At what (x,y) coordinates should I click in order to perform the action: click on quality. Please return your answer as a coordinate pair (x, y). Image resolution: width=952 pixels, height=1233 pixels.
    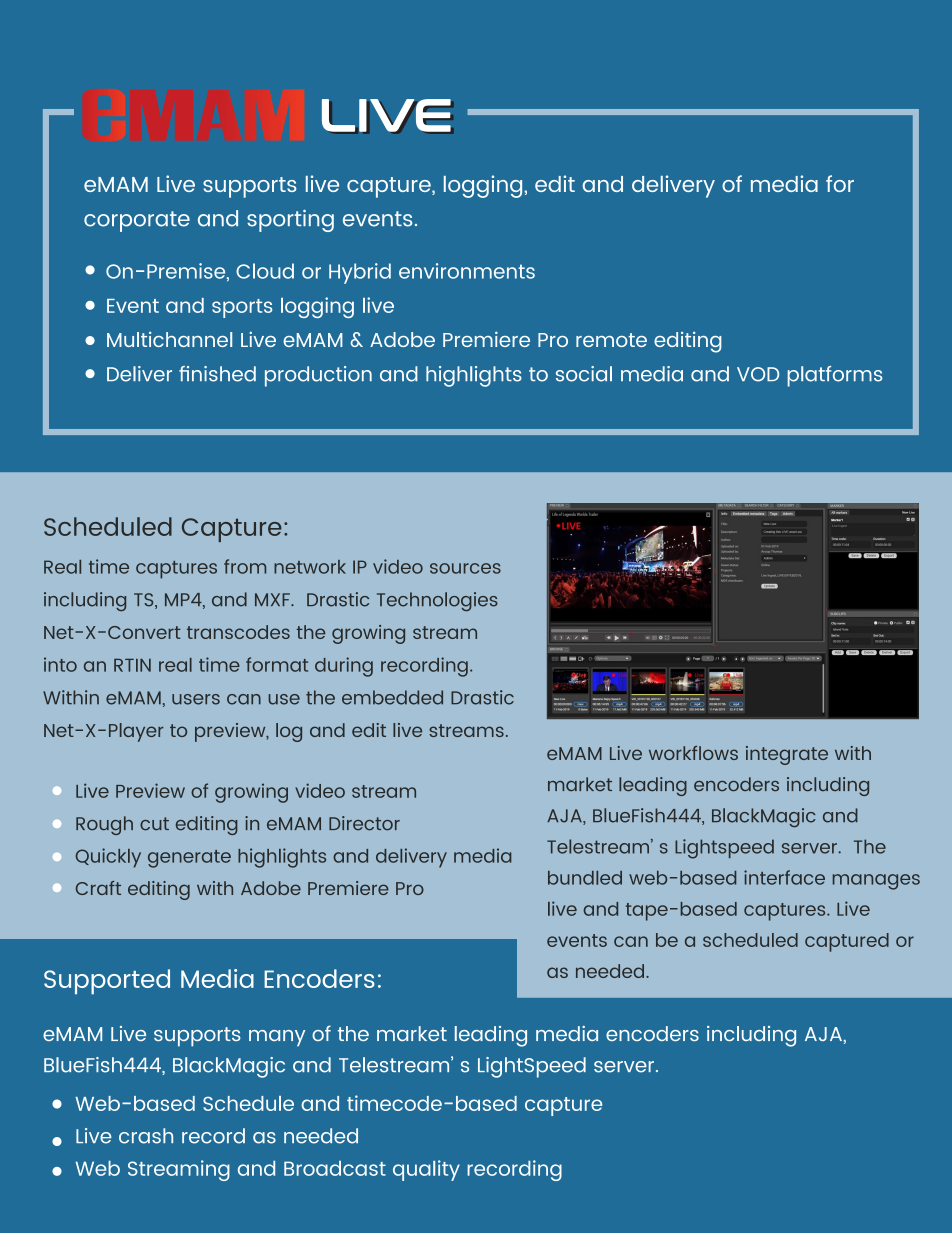
    Looking at the image, I should click on (426, 1170).
